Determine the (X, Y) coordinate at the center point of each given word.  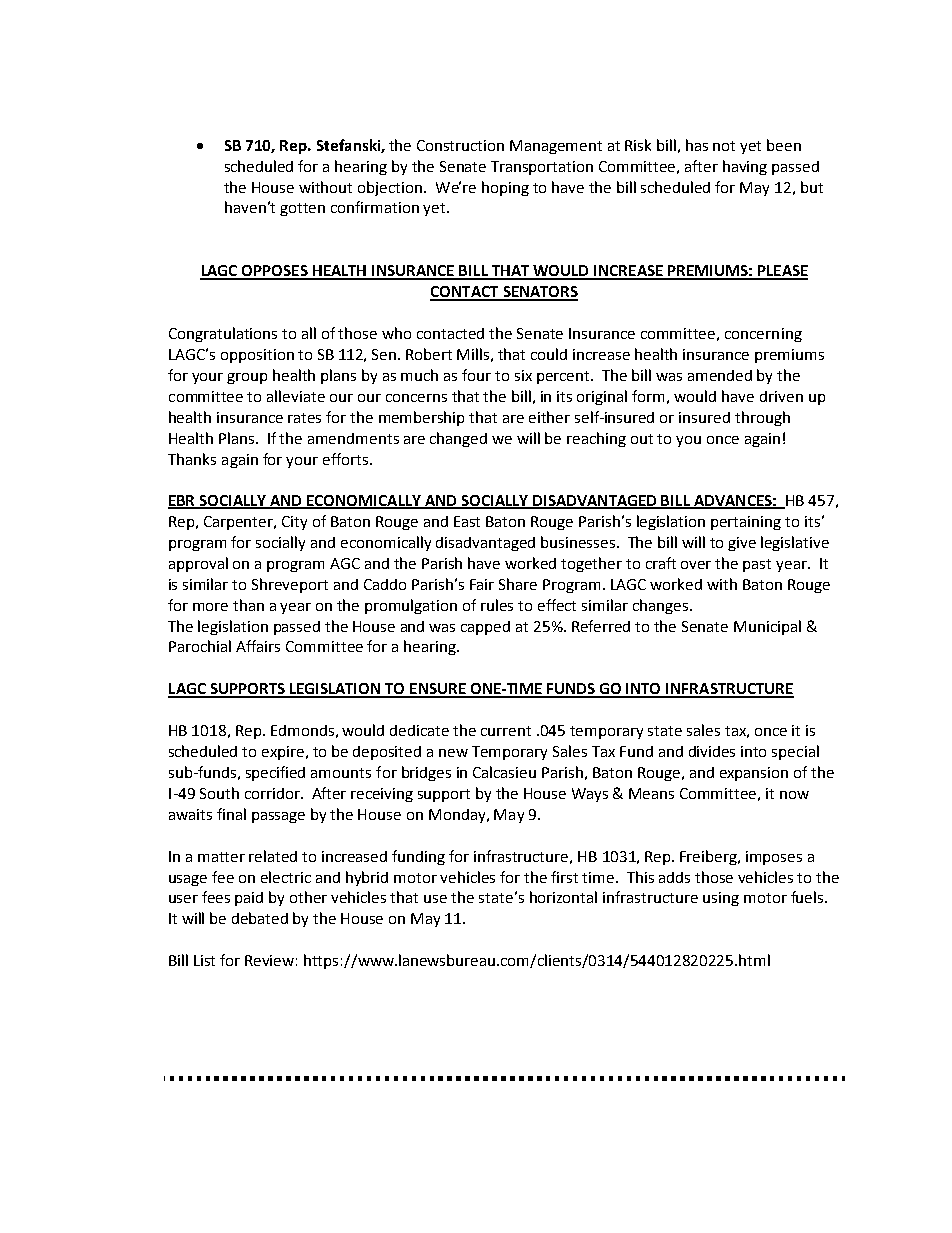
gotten (302, 209)
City (294, 523)
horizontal (563, 897)
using (721, 899)
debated (260, 918)
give (742, 544)
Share (518, 584)
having (745, 167)
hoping (505, 188)
